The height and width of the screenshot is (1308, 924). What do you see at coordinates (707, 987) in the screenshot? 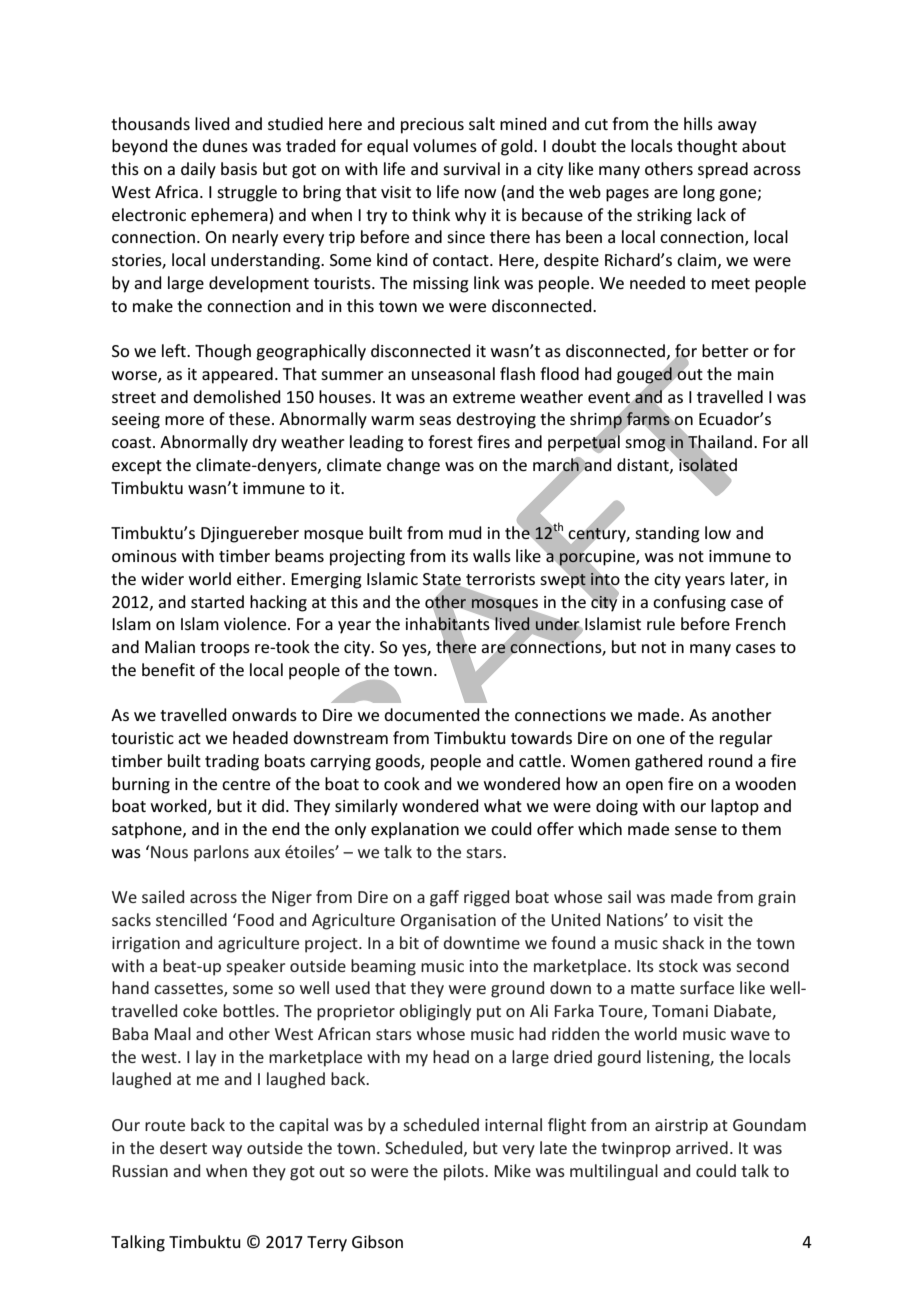
I see `surface` at bounding box center [707, 987].
